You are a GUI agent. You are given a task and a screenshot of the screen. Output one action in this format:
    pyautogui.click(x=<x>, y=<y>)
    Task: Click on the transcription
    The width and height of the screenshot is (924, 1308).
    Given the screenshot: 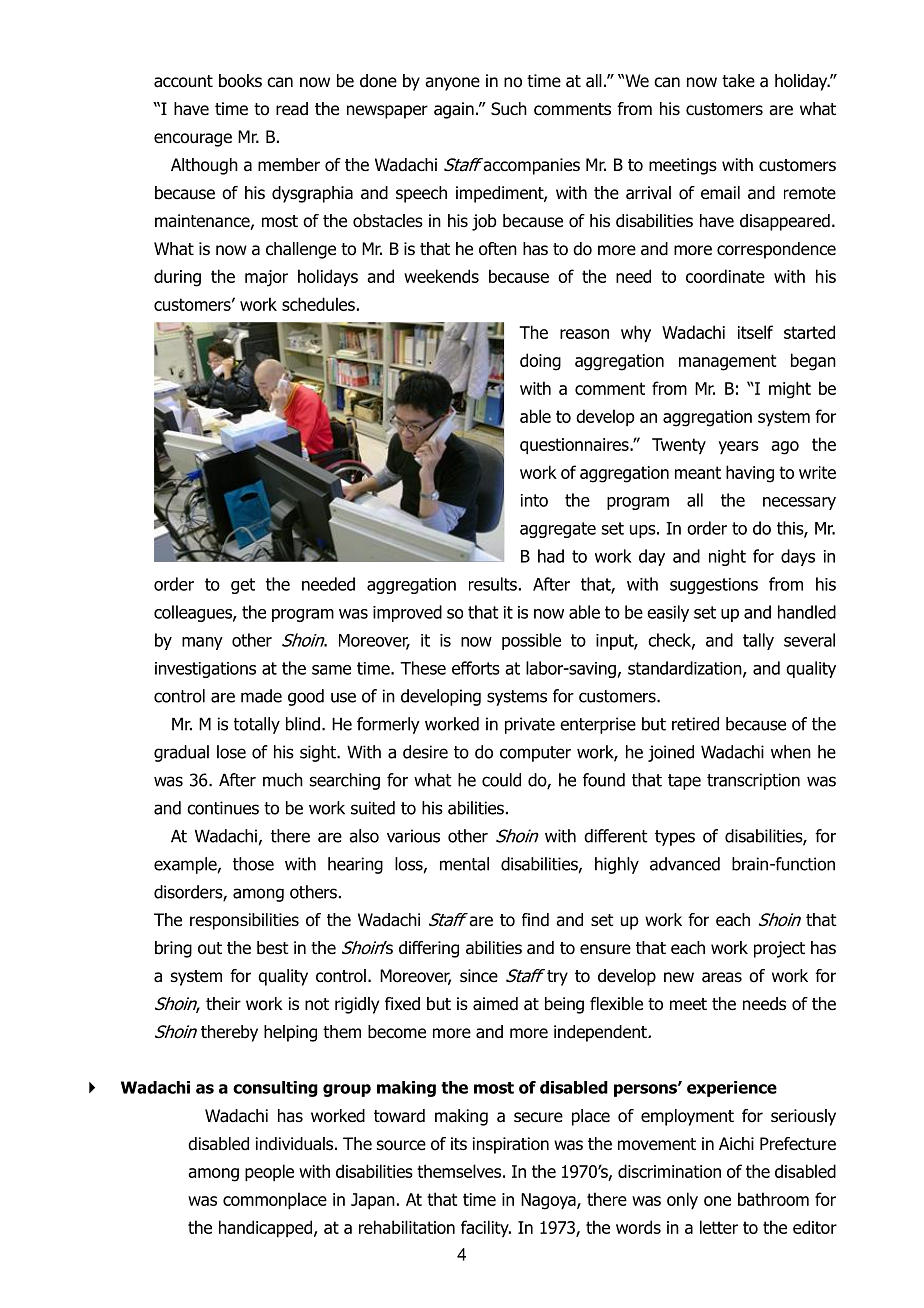 What is the action you would take?
    pyautogui.click(x=753, y=781)
